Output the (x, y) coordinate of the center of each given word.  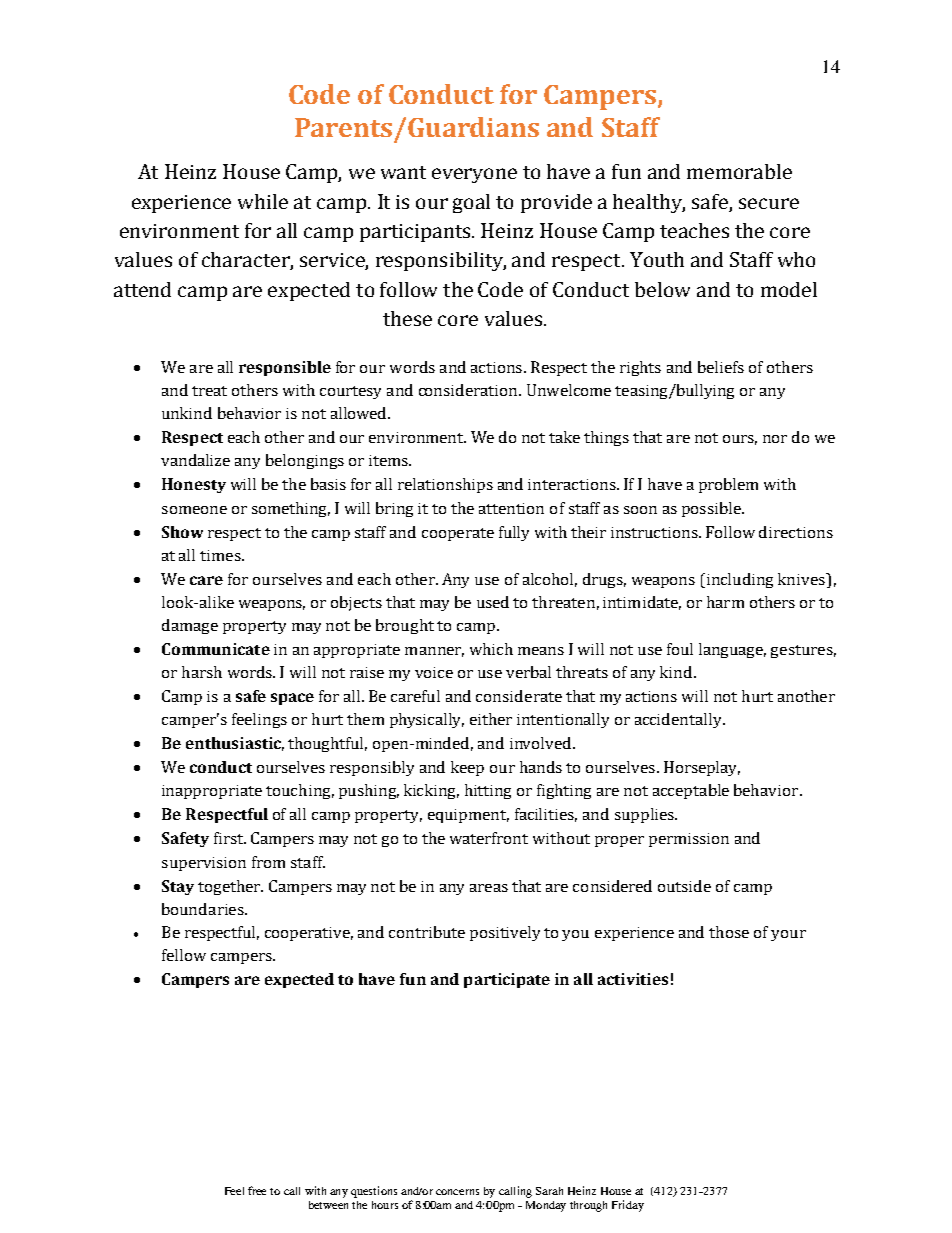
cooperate (458, 534)
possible (712, 509)
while (263, 201)
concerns (457, 1192)
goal (471, 203)
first (230, 838)
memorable (739, 171)
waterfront (489, 838)
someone (194, 510)
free (257, 1190)
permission (689, 840)
